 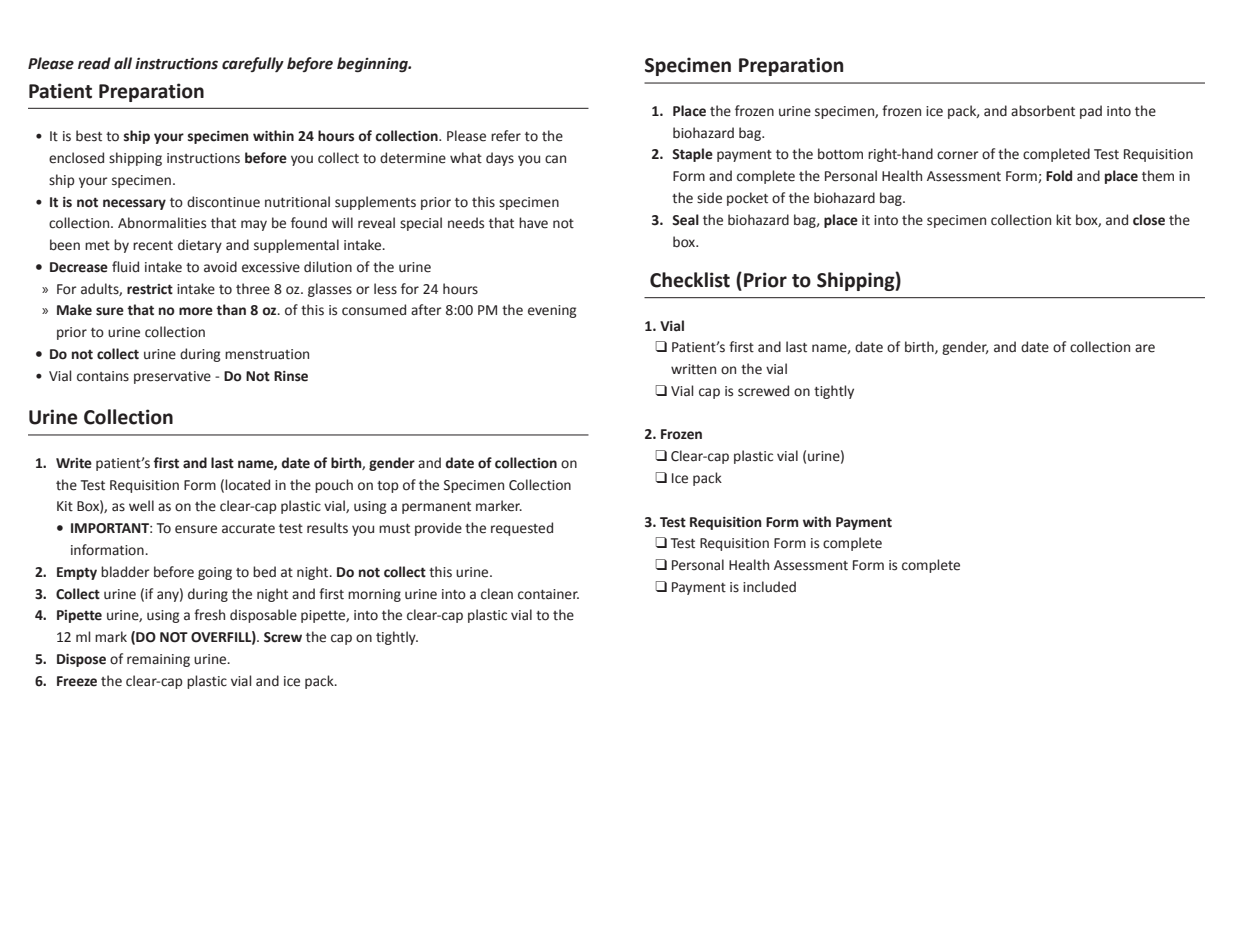 I want to click on refer, so click(x=506, y=136).
